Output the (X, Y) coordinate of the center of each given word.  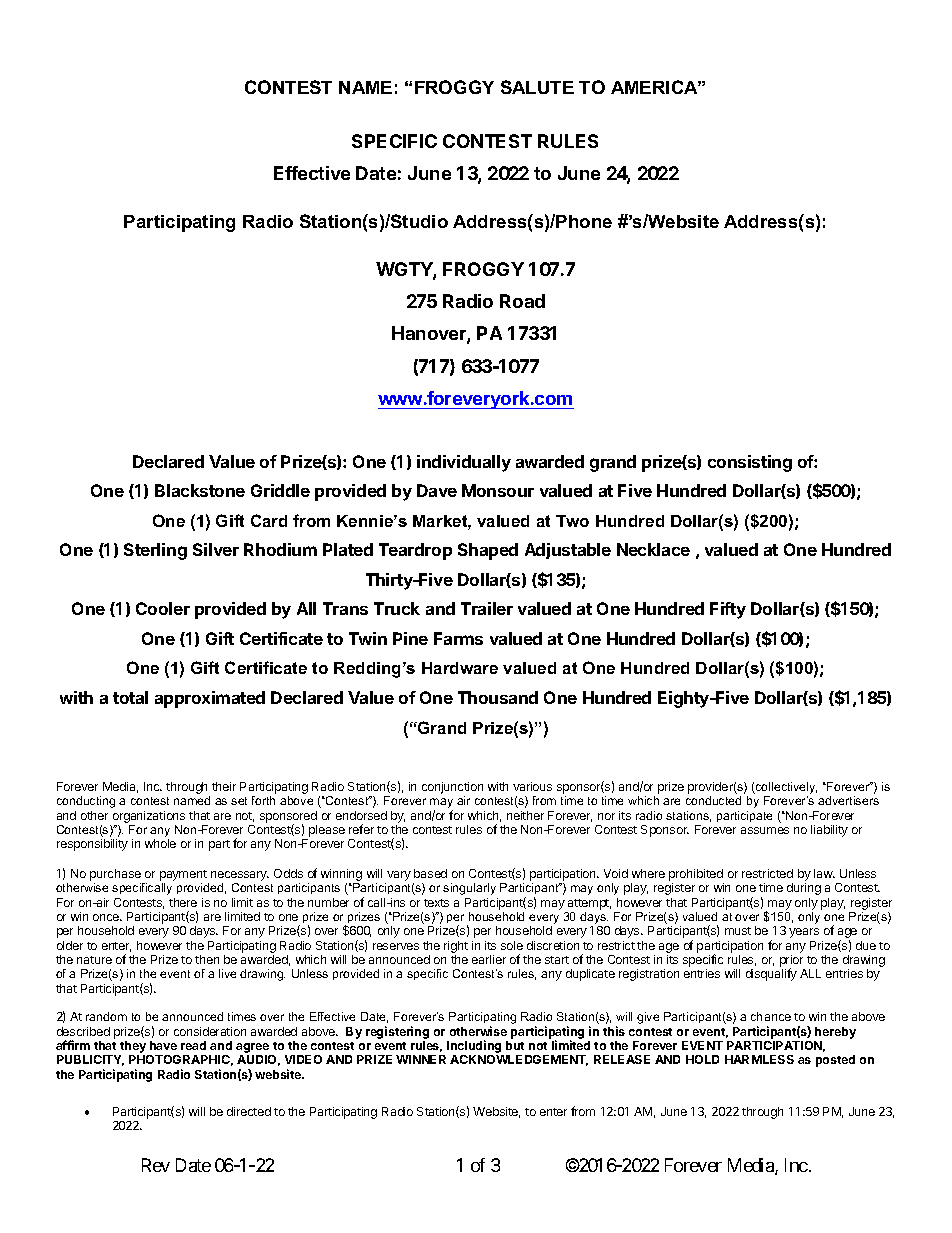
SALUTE (537, 87)
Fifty (728, 610)
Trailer (487, 608)
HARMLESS (759, 1059)
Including (475, 1048)
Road (522, 301)
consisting (750, 463)
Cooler (163, 608)
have (163, 1045)
